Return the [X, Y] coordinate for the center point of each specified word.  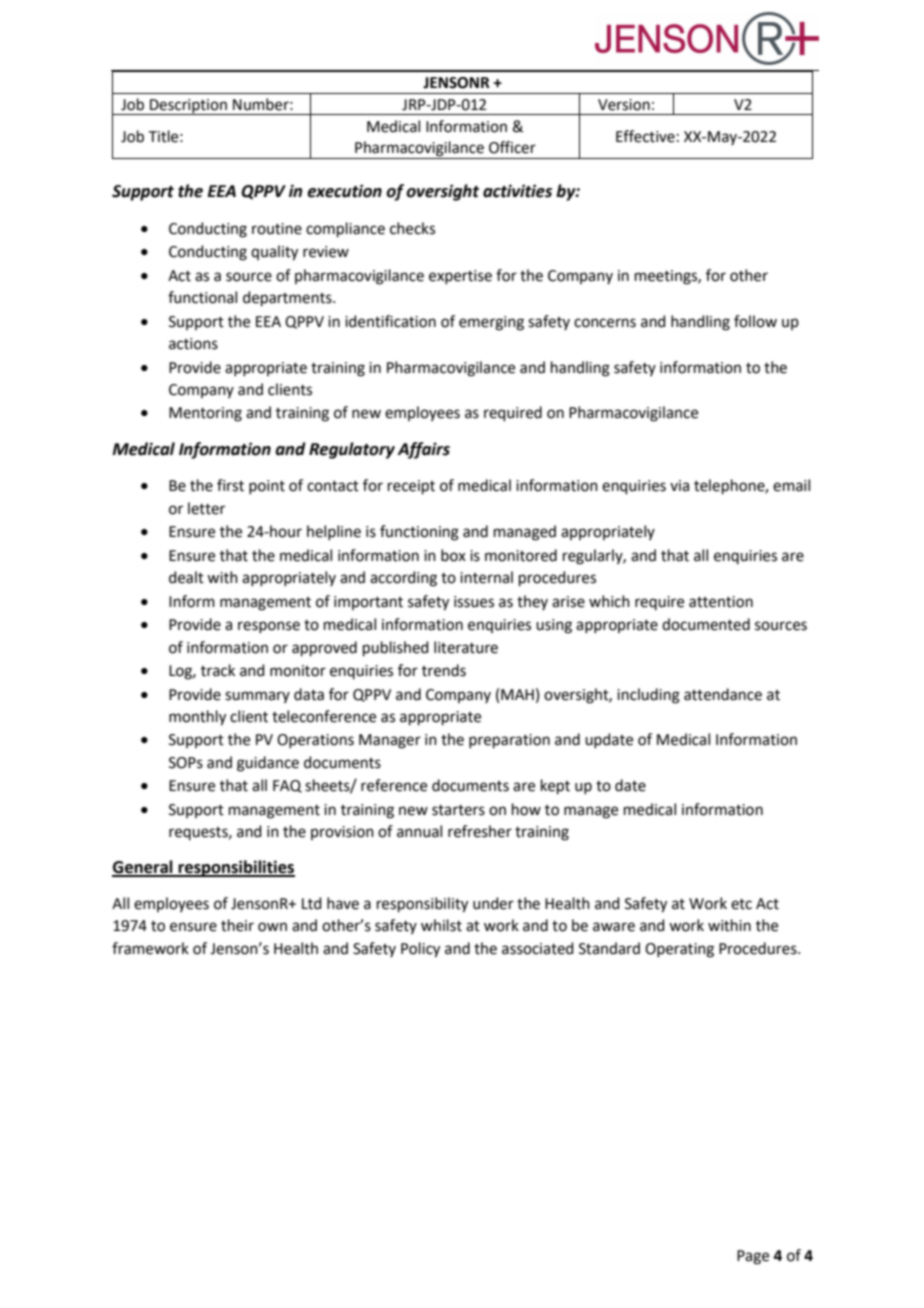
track [218, 670]
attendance [723, 694]
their [237, 925]
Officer [512, 147]
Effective [645, 136]
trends [444, 670]
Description [188, 107]
